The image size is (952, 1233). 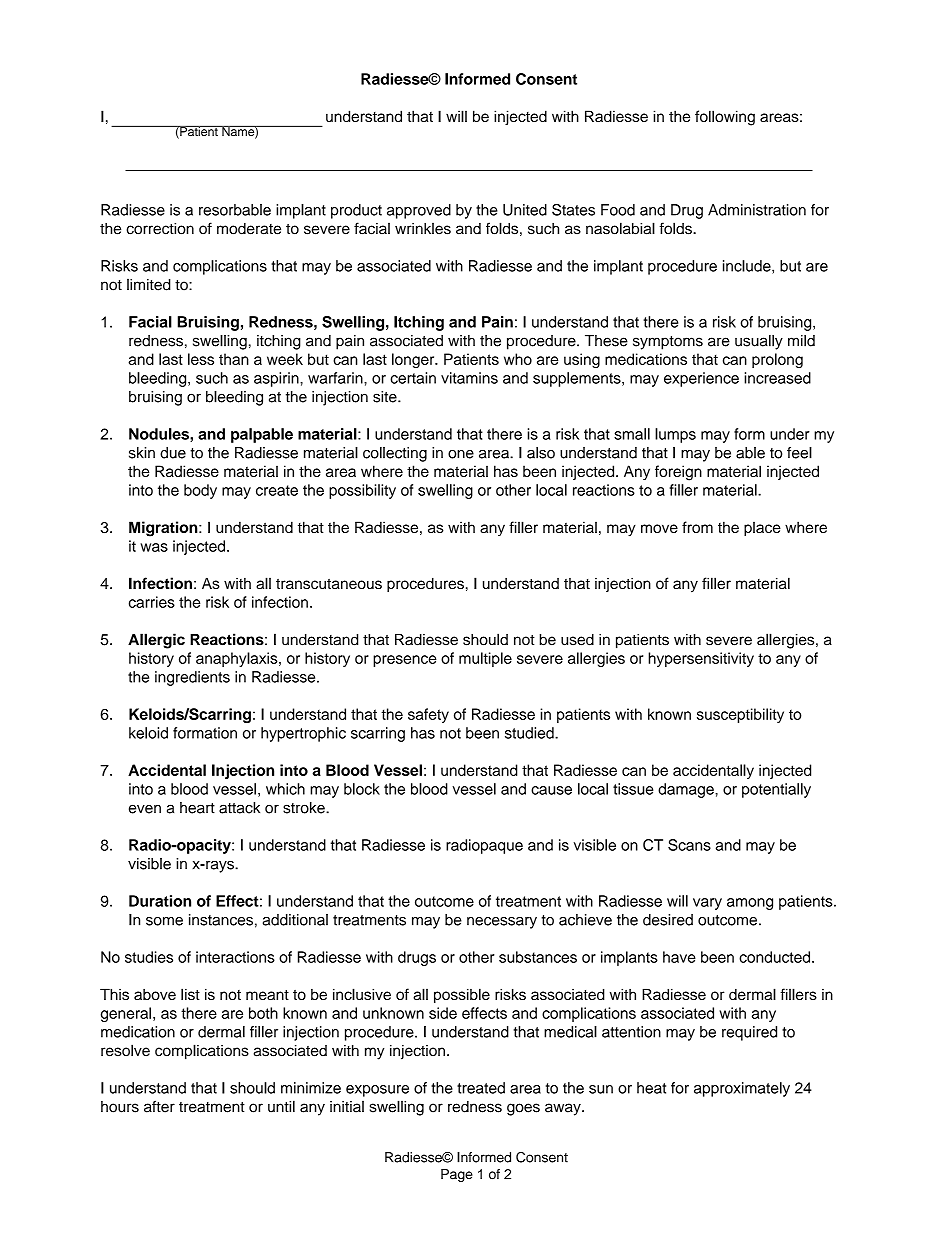 What do you see at coordinates (461, 454) in the page?
I see `one` at bounding box center [461, 454].
